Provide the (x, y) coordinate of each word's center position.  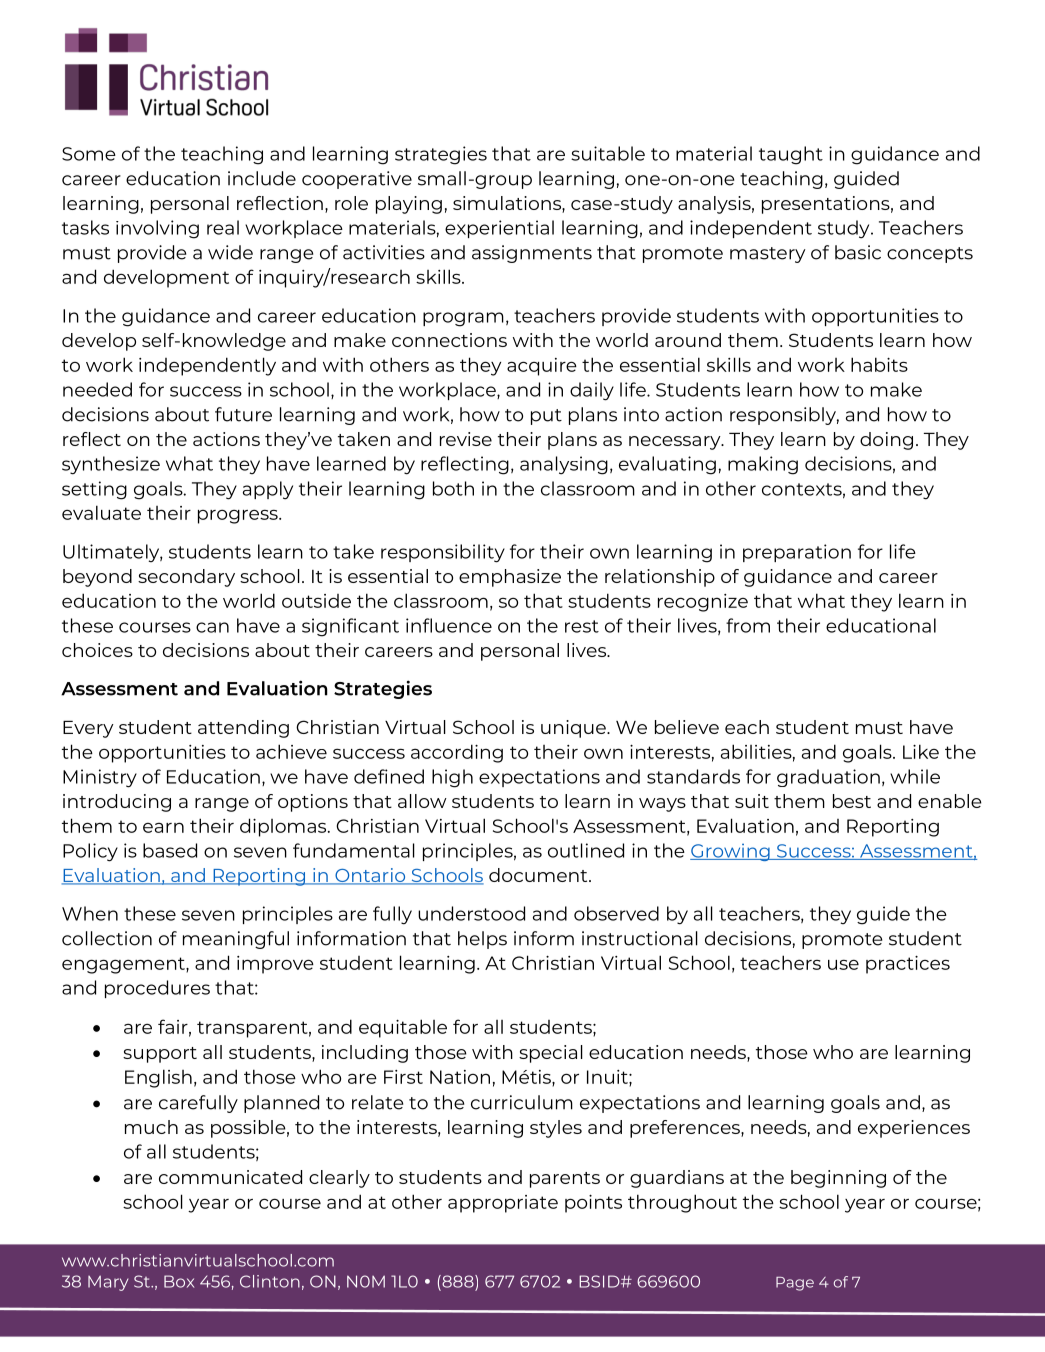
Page (795, 1284)
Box (179, 1281)
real (223, 227)
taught (791, 155)
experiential (499, 229)
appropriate (503, 1204)
